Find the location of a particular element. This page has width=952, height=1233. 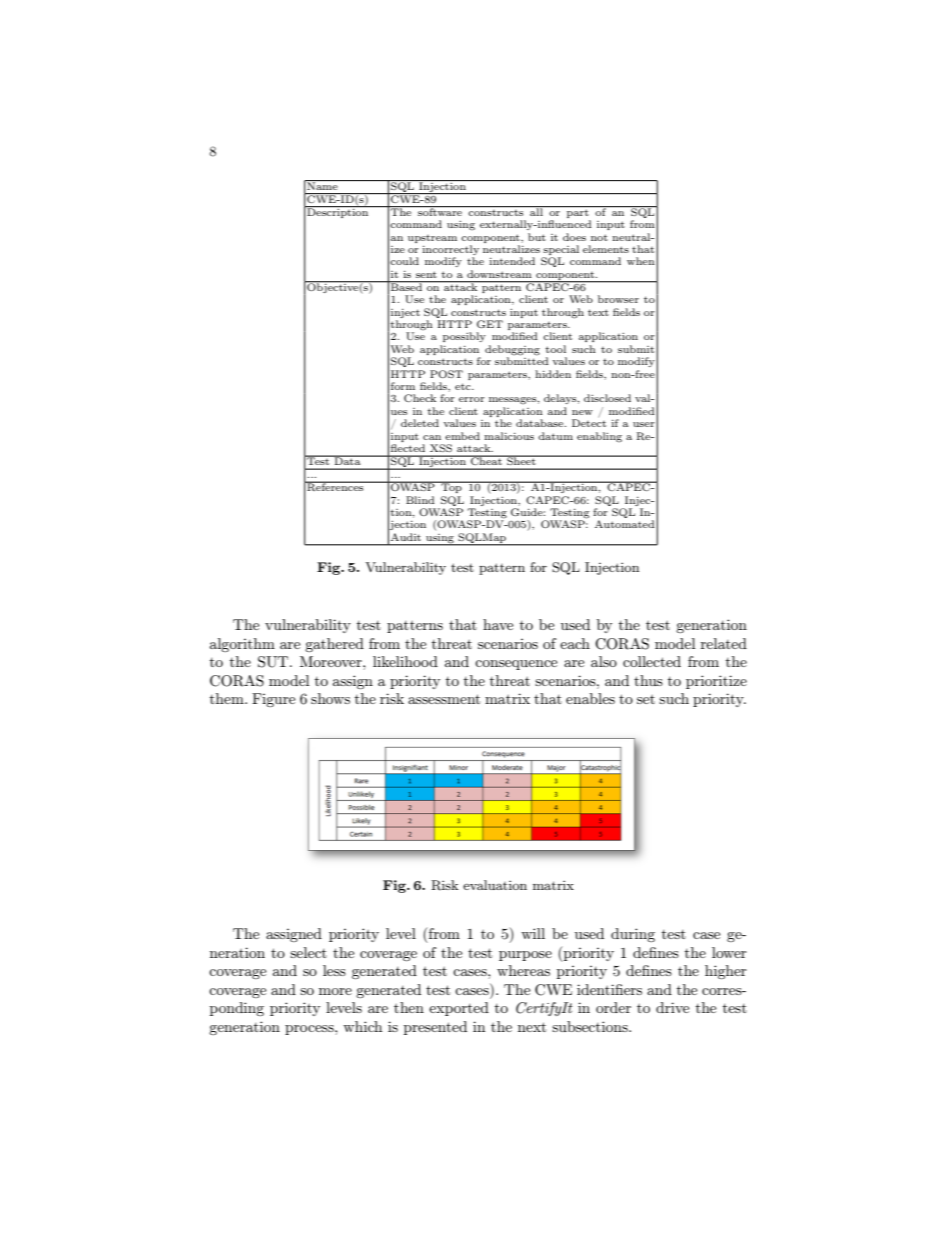

error is located at coordinates (472, 399).
